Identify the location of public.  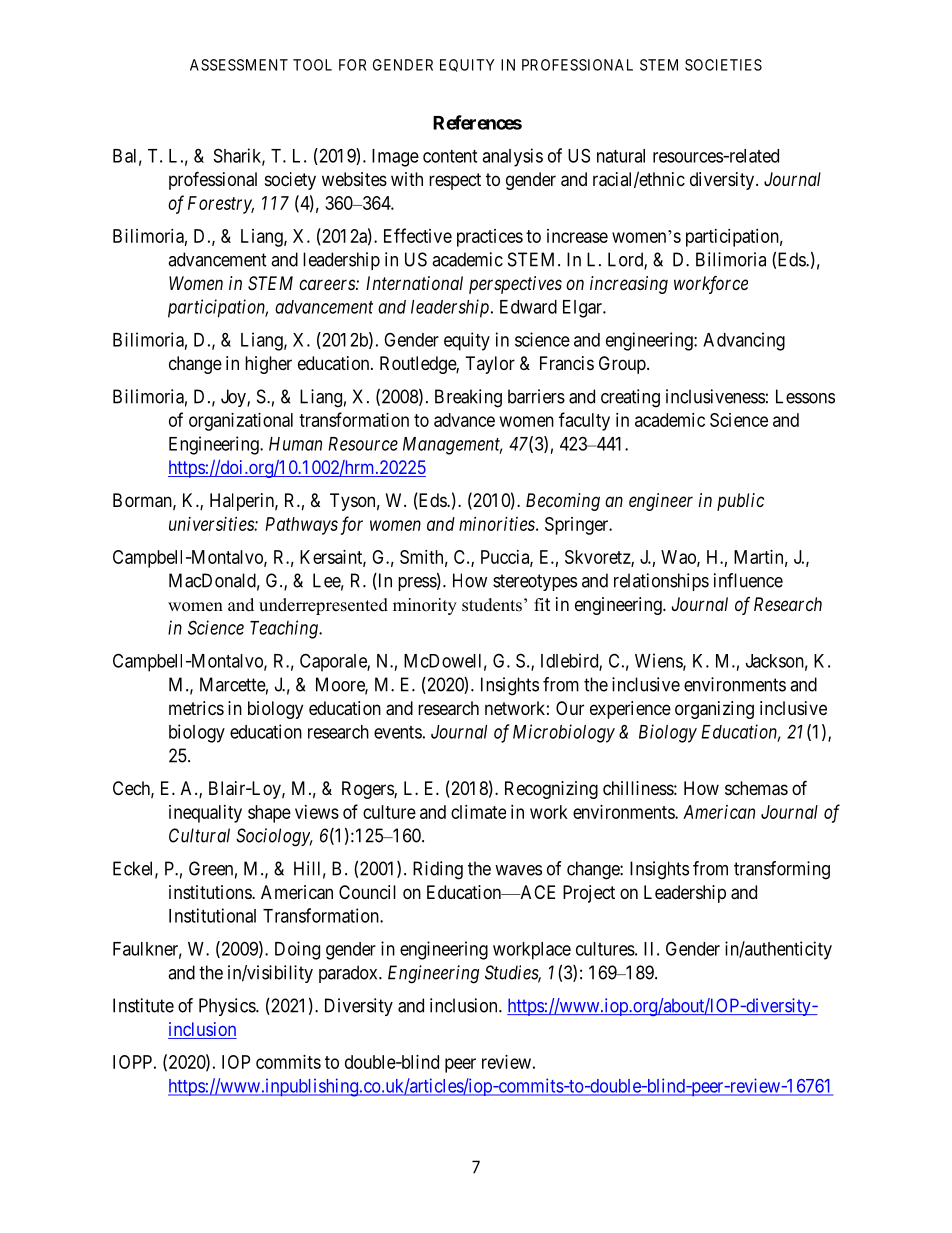
(740, 502).
